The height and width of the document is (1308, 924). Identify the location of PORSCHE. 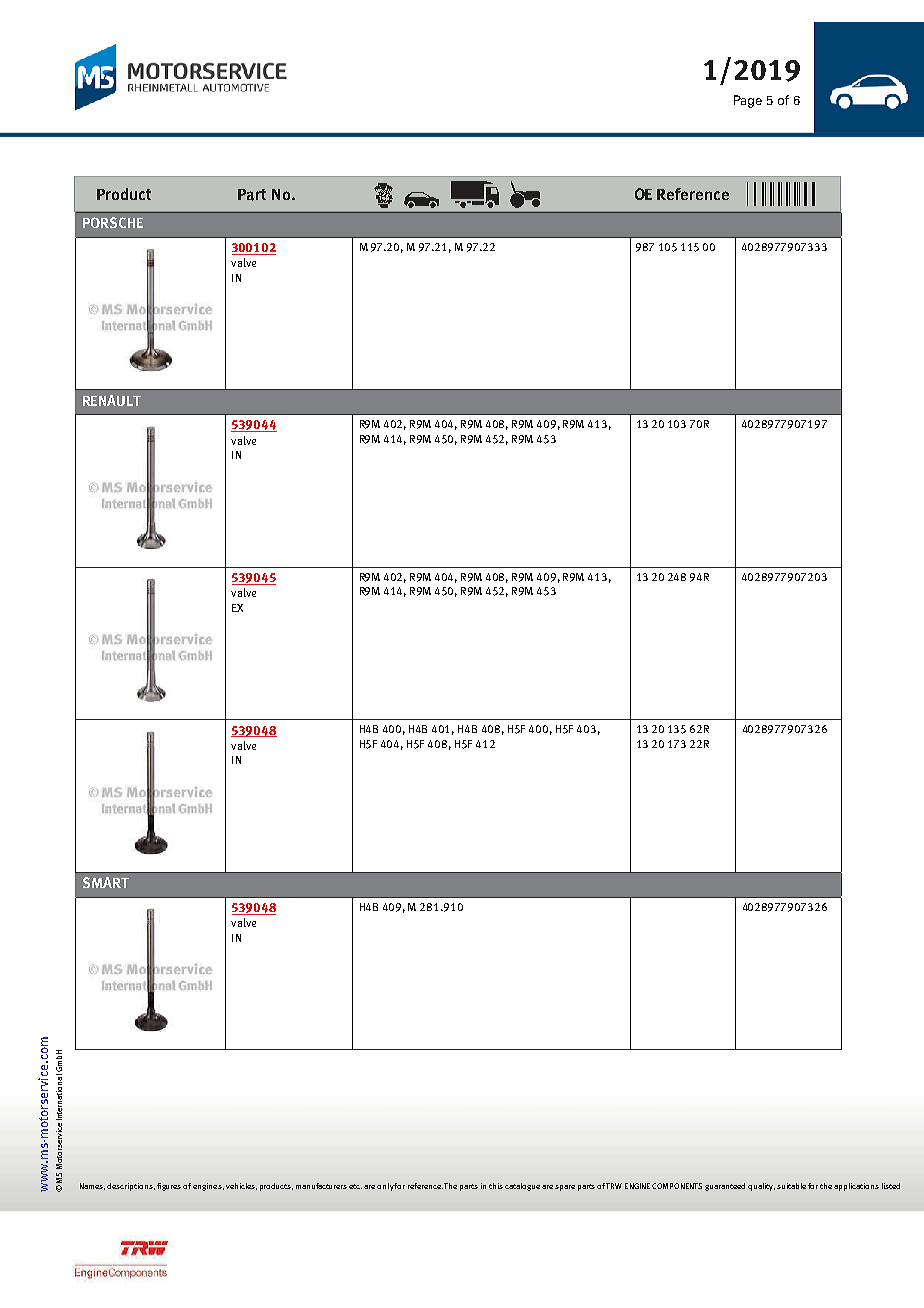
(113, 222).
